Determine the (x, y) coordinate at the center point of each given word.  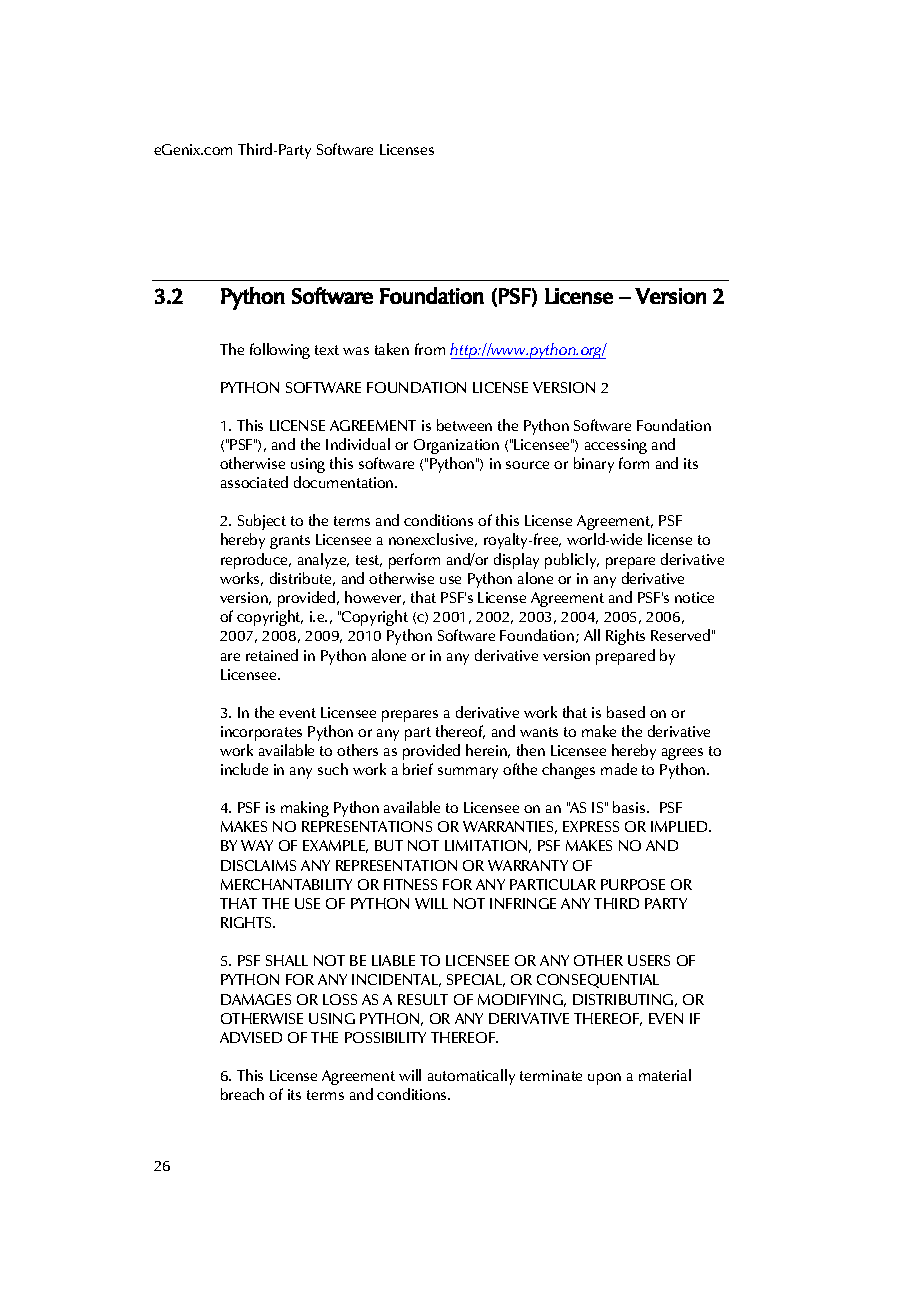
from (430, 349)
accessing (616, 446)
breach (242, 1094)
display (516, 561)
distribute (302, 579)
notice (694, 597)
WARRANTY (528, 865)
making (305, 809)
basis (630, 807)
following (280, 351)
